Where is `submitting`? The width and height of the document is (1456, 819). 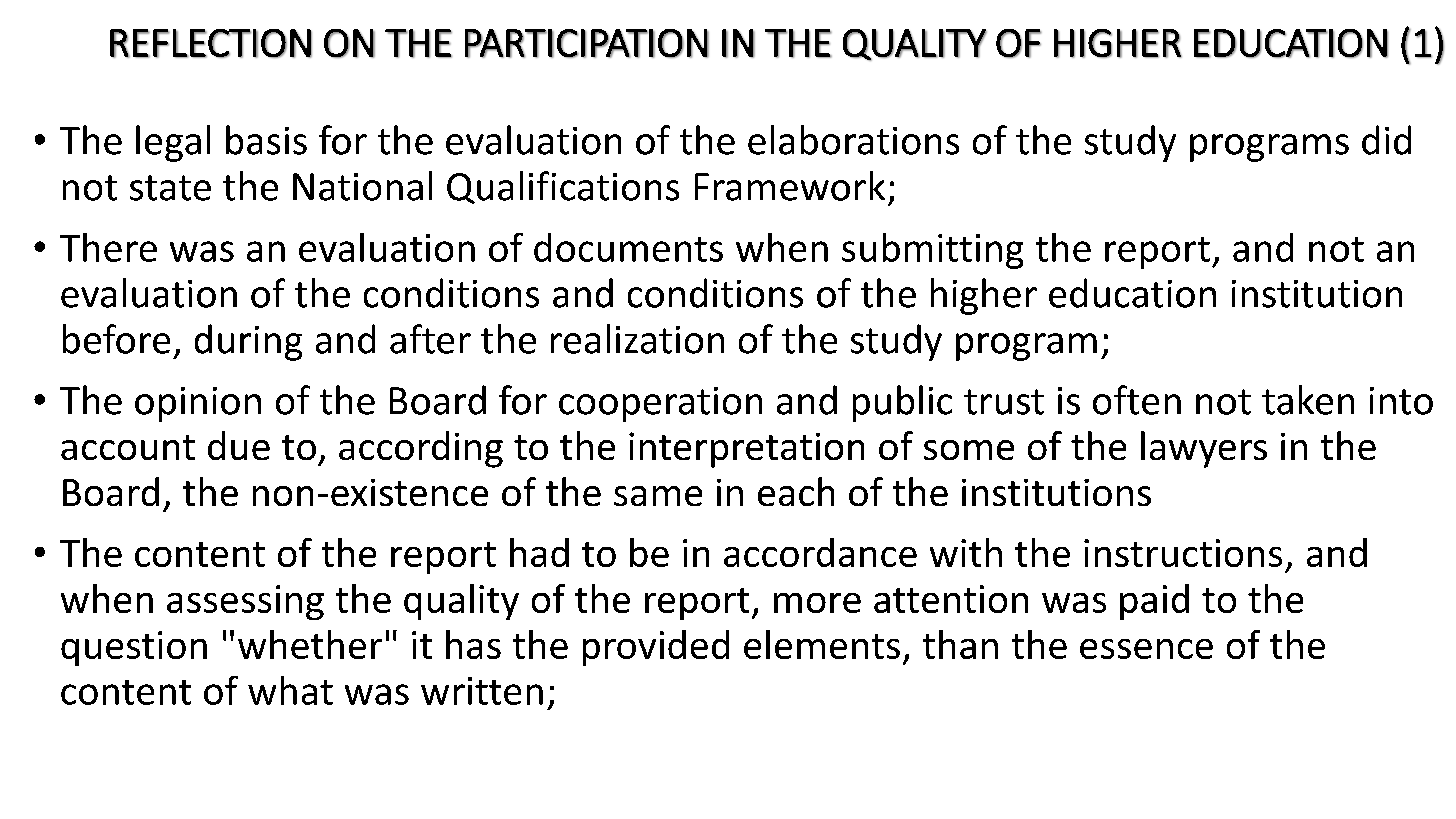
submitting is located at coordinates (932, 251).
